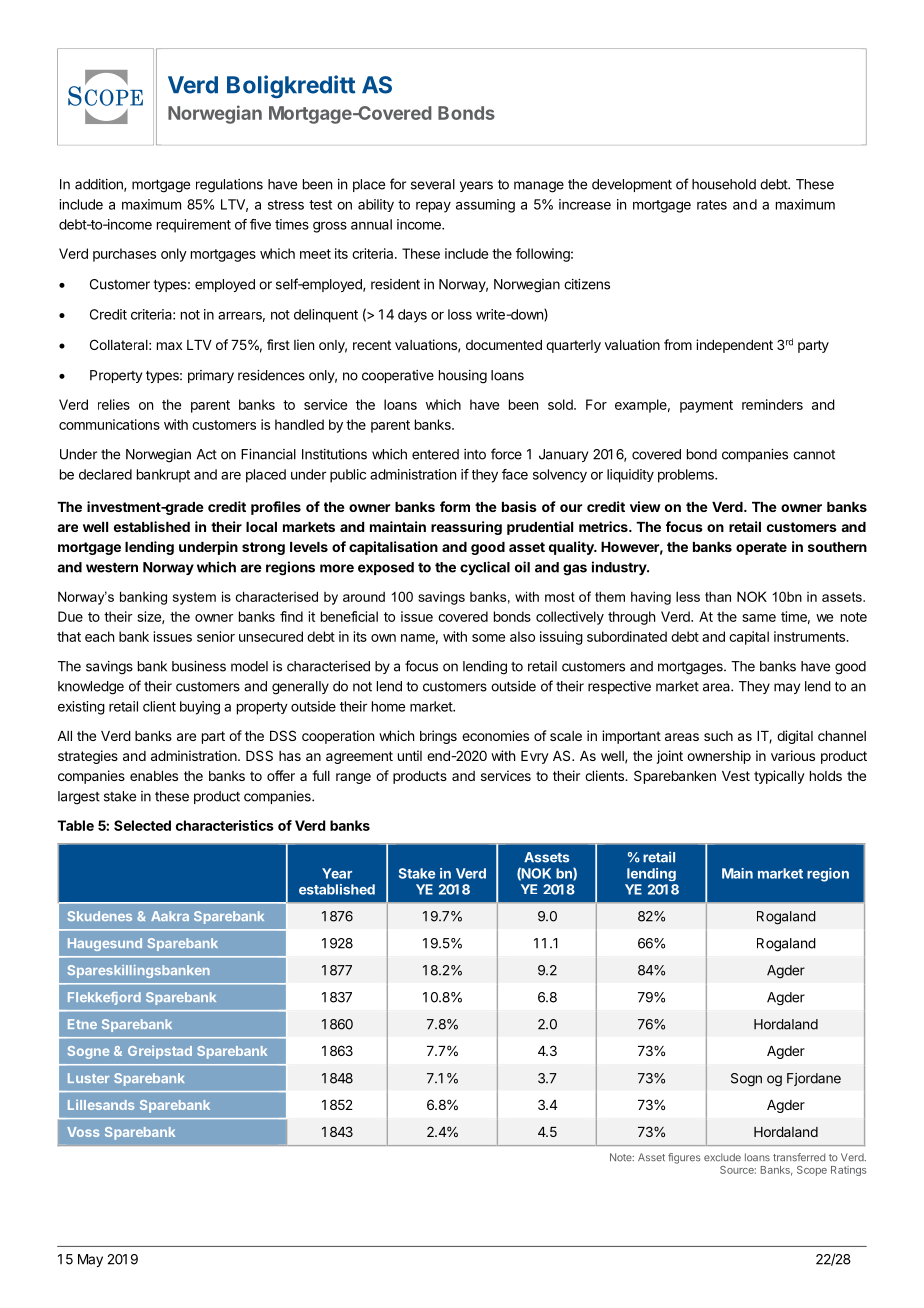 The width and height of the image is (924, 1308). I want to click on repay, so click(433, 207).
